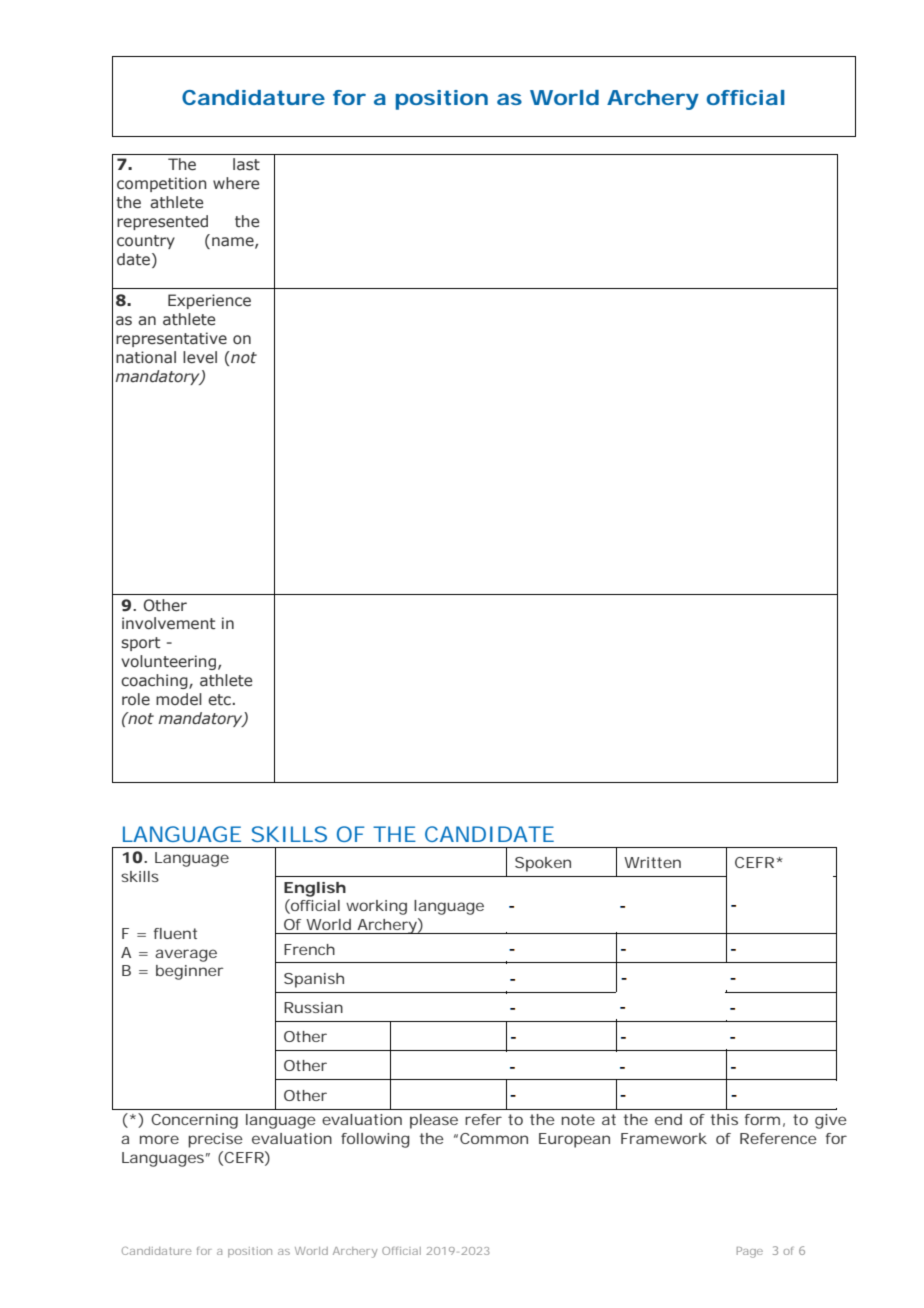 This page has width=924, height=1308. Describe the element at coordinates (219, 699) in the page. I see `etc` at that location.
